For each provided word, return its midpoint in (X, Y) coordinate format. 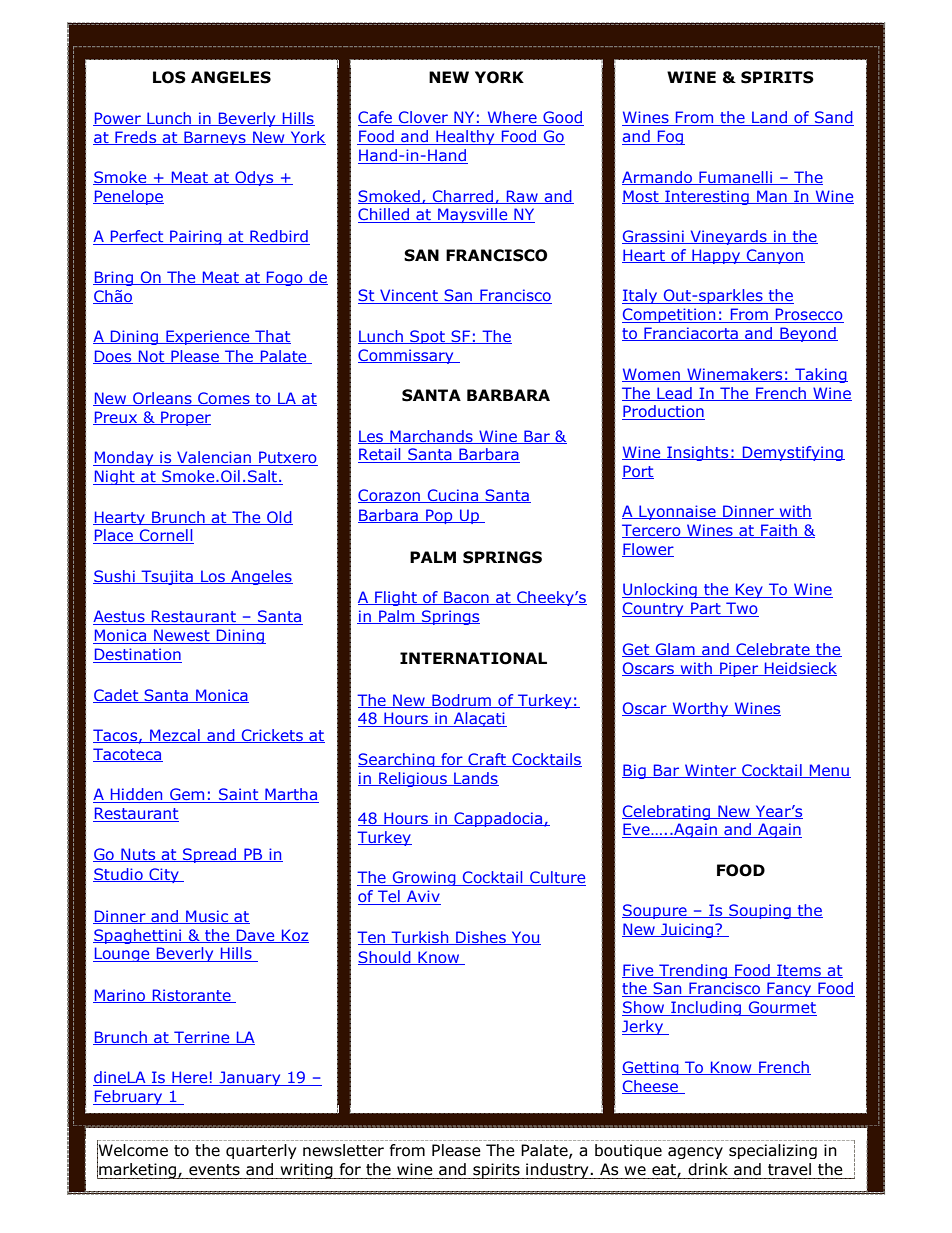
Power (118, 119)
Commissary (407, 356)
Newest (182, 636)
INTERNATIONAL (473, 658)
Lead (674, 394)
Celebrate (773, 650)
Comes (224, 399)
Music (207, 917)
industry (557, 1171)
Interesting (707, 197)
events (214, 1170)
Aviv (423, 897)
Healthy (465, 137)
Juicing (687, 930)
